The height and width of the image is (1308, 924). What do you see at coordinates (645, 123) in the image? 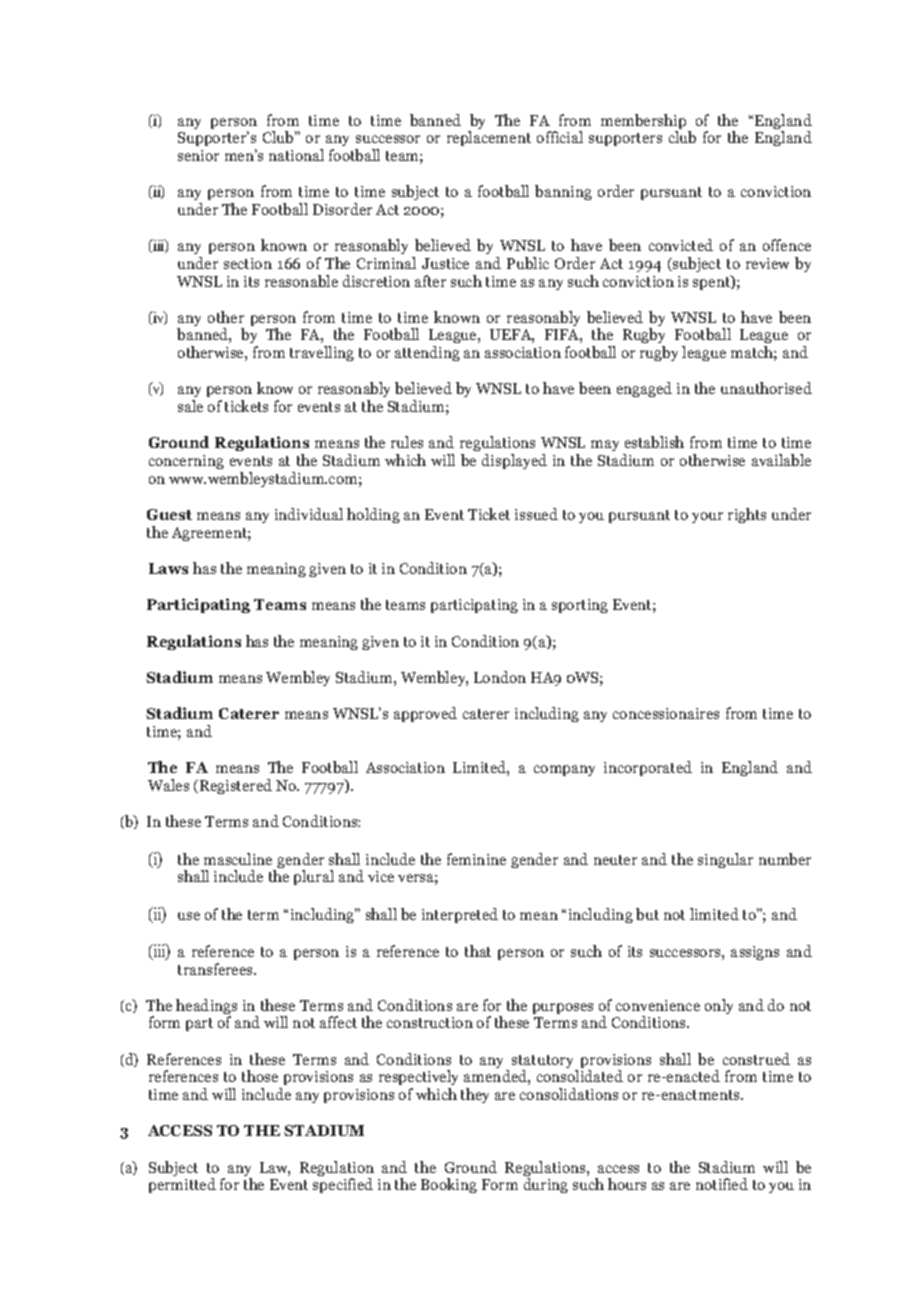
I see `membership` at bounding box center [645, 123].
